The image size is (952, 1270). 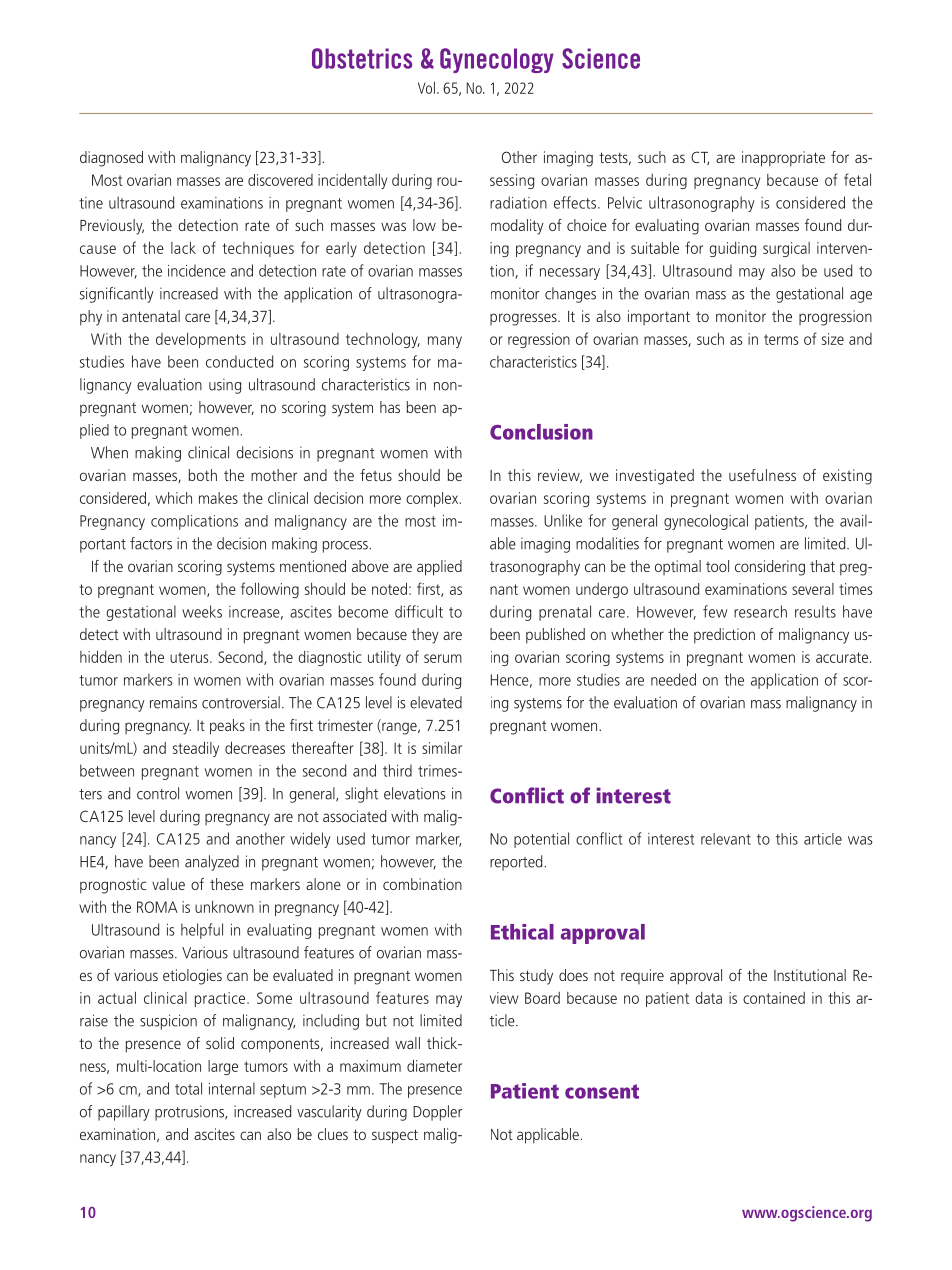 What do you see at coordinates (783, 159) in the document?
I see `inappropriate` at bounding box center [783, 159].
